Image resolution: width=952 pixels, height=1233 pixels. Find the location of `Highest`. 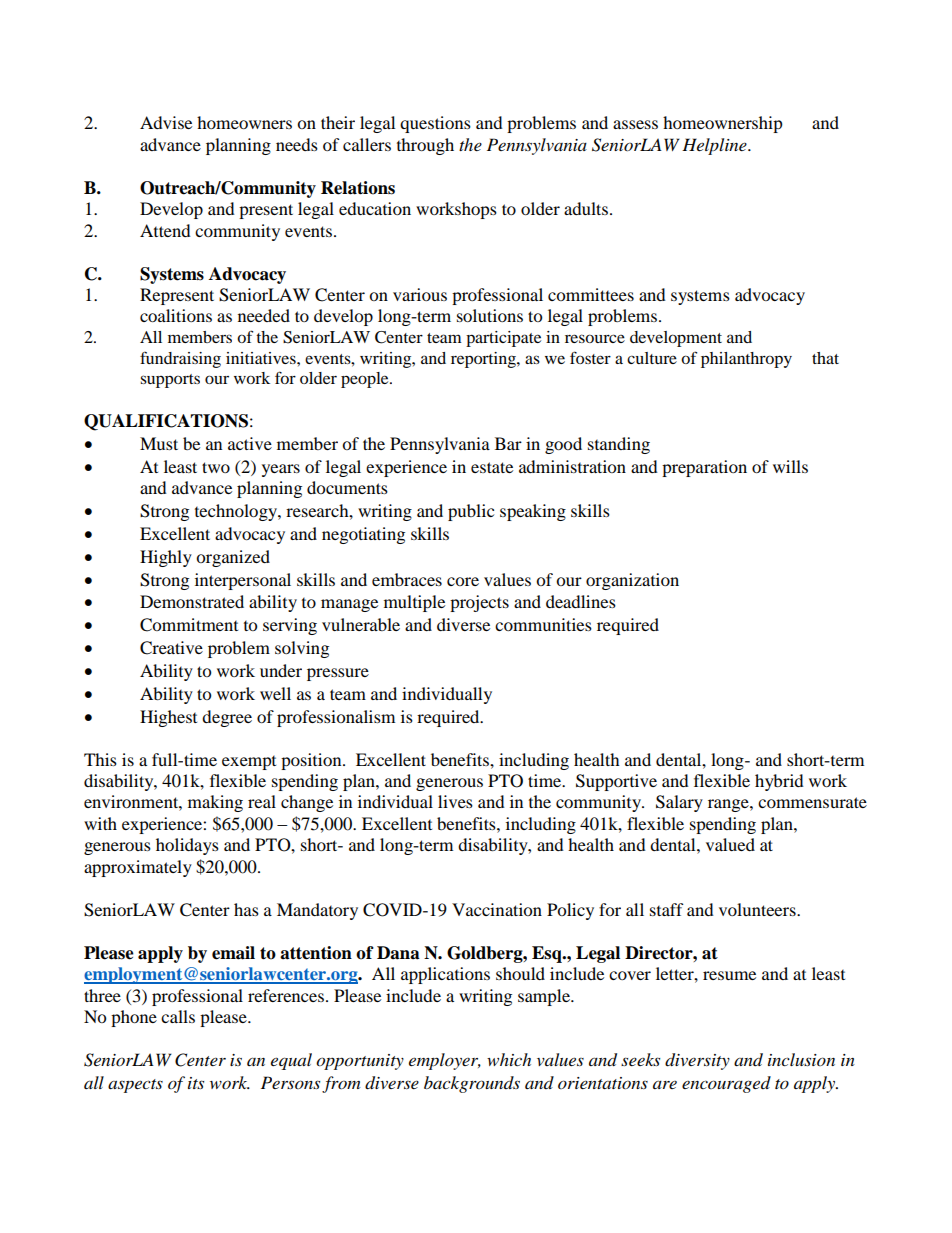

Highest is located at coordinates (168, 718).
